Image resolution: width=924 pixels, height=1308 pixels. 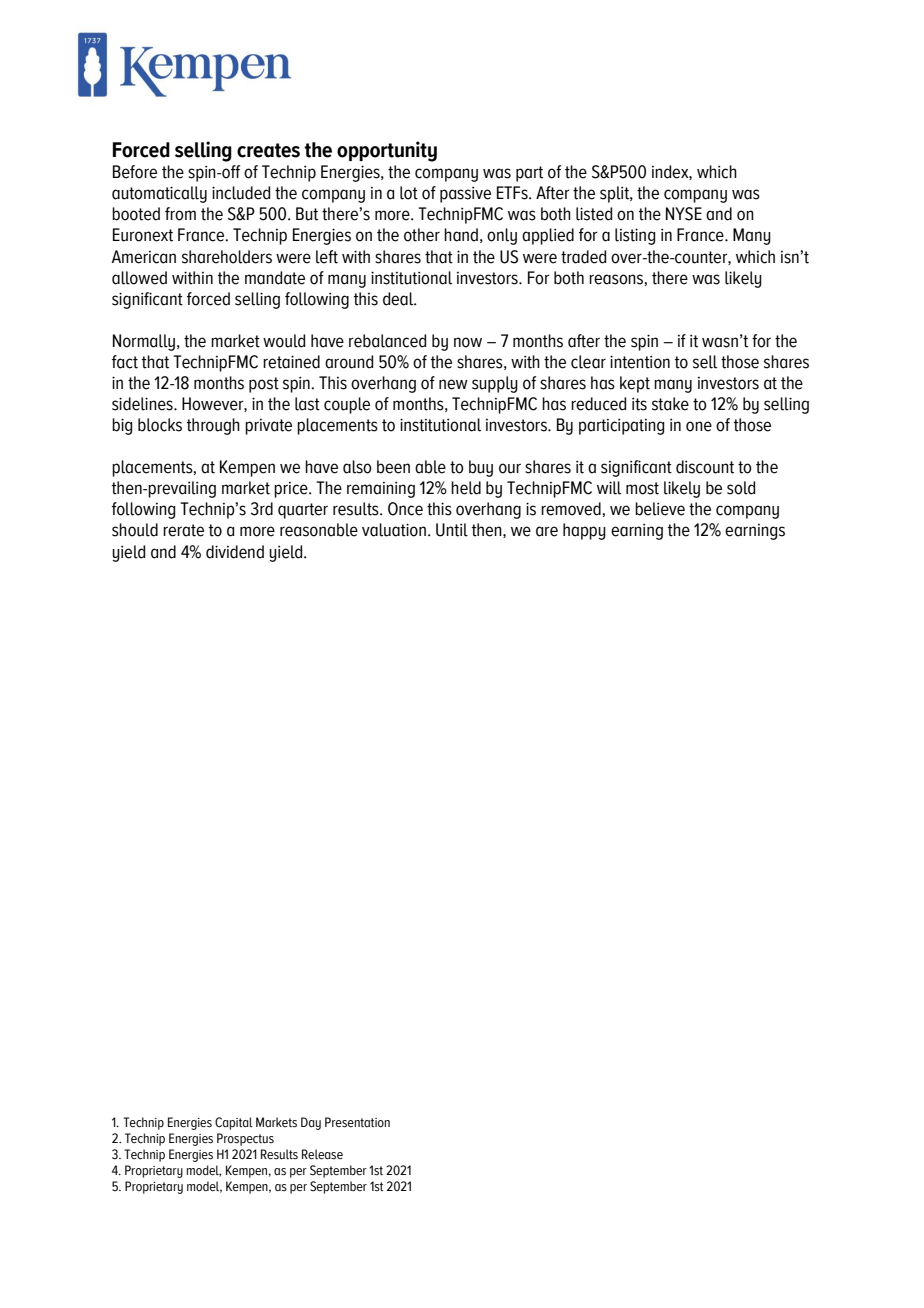 I want to click on Capital, so click(x=234, y=1123).
